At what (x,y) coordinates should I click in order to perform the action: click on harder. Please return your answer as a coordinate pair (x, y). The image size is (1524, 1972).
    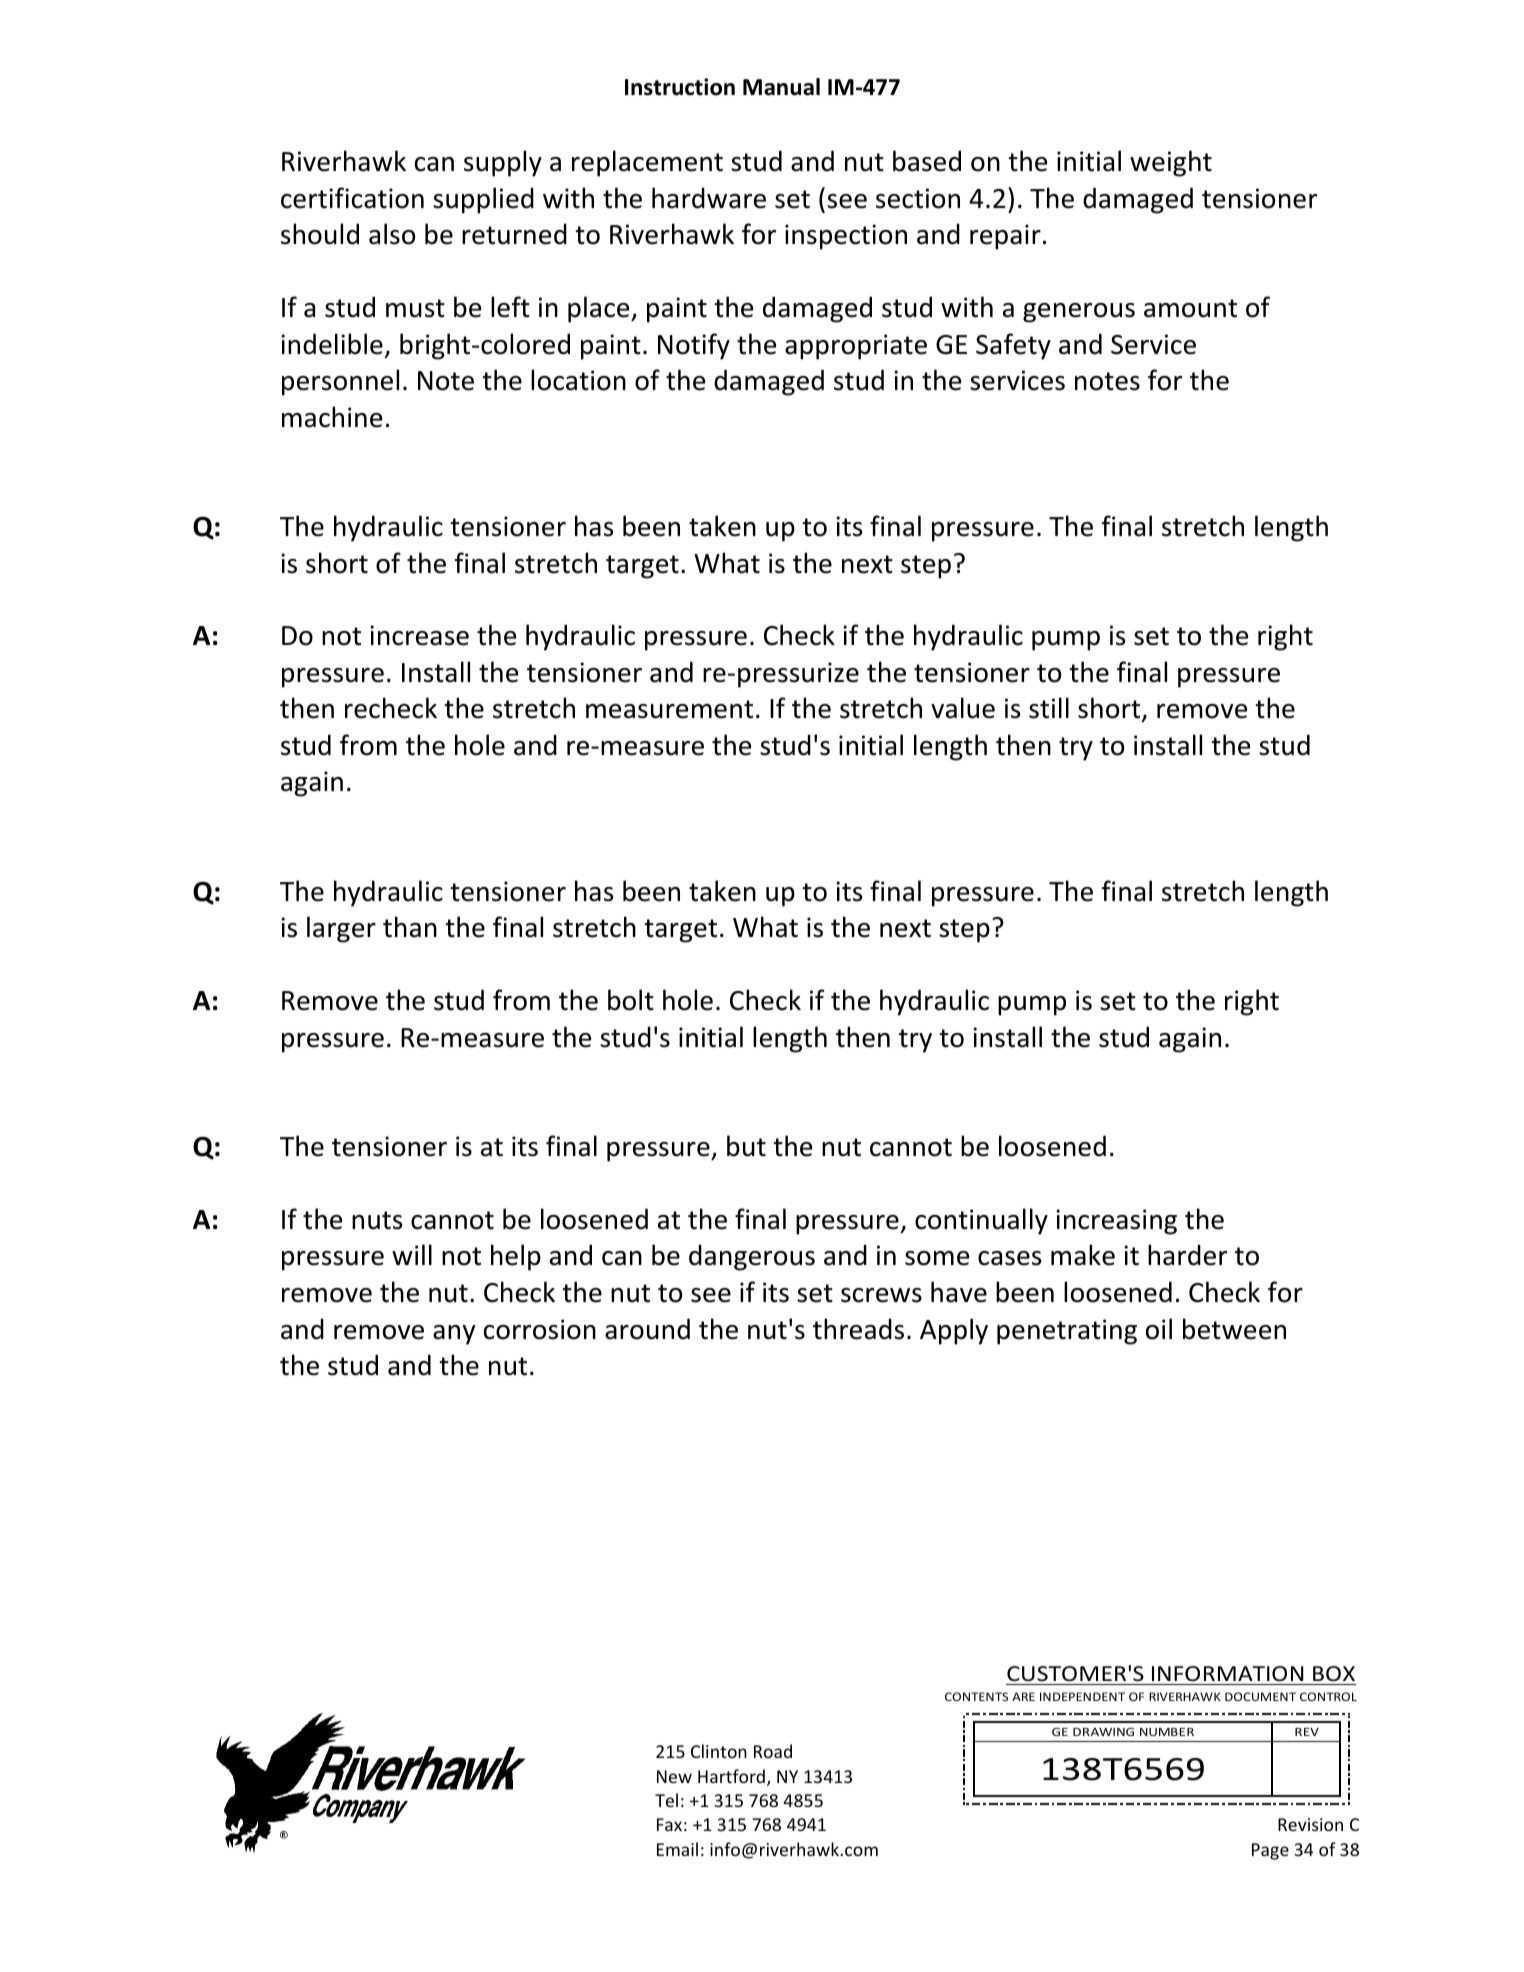
    Looking at the image, I should click on (1187, 1255).
